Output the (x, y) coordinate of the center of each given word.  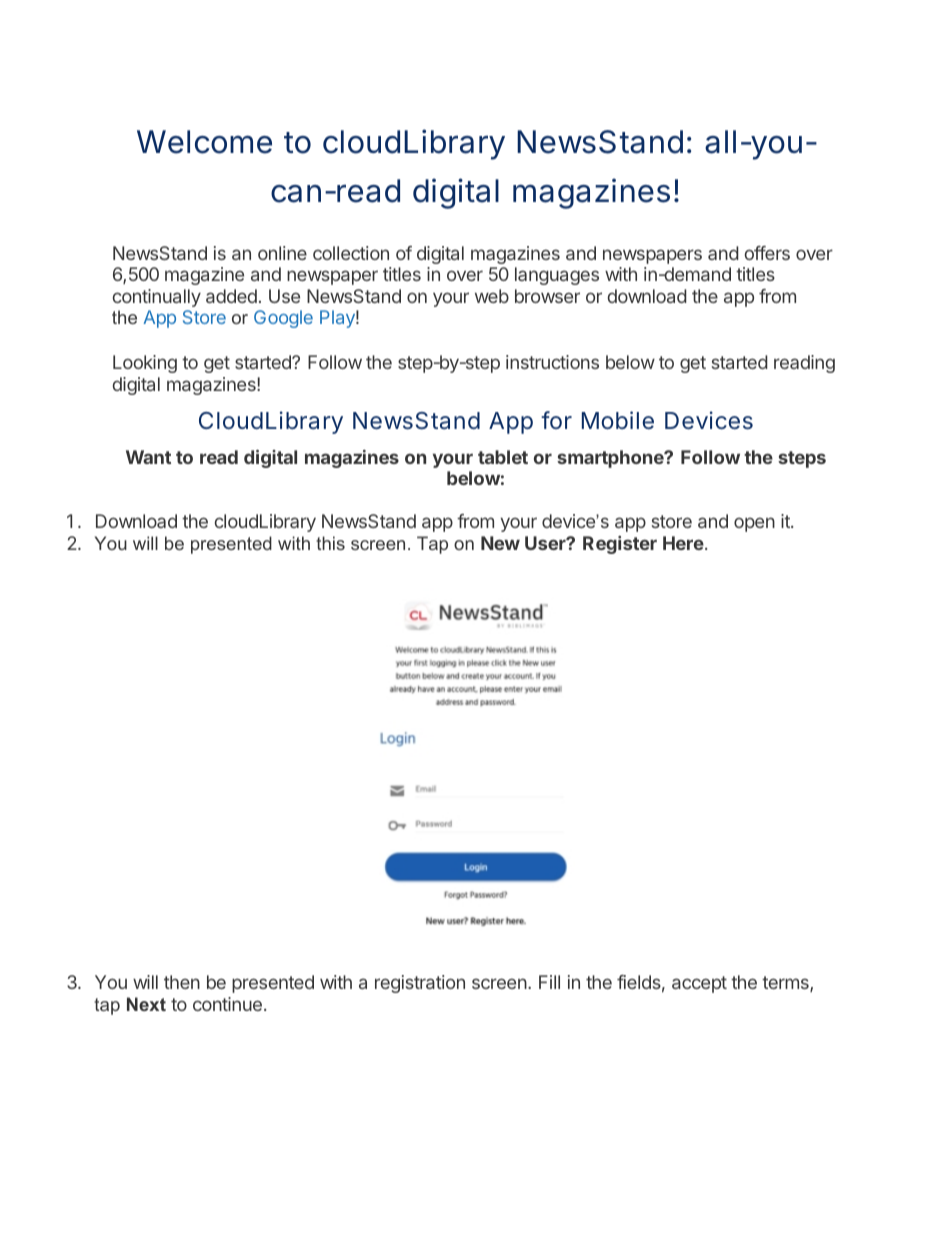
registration (420, 984)
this (330, 543)
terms (786, 984)
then (182, 982)
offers (767, 253)
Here (683, 543)
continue (227, 1004)
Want (148, 457)
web (492, 296)
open (754, 524)
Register (620, 545)
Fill (549, 982)
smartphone (611, 459)
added (231, 296)
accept (699, 984)
